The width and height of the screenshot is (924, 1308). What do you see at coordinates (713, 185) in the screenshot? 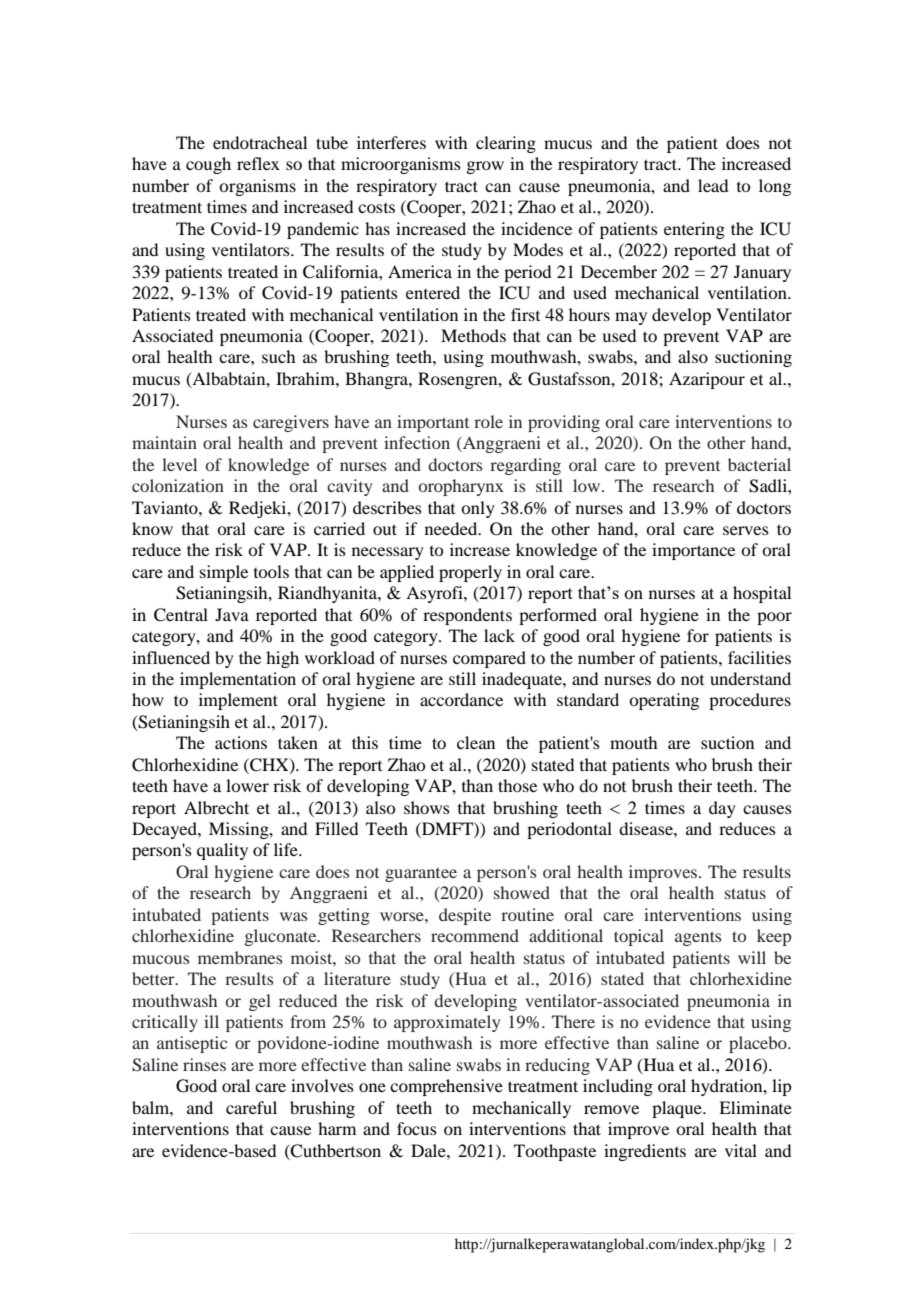
I see `lead` at bounding box center [713, 185].
